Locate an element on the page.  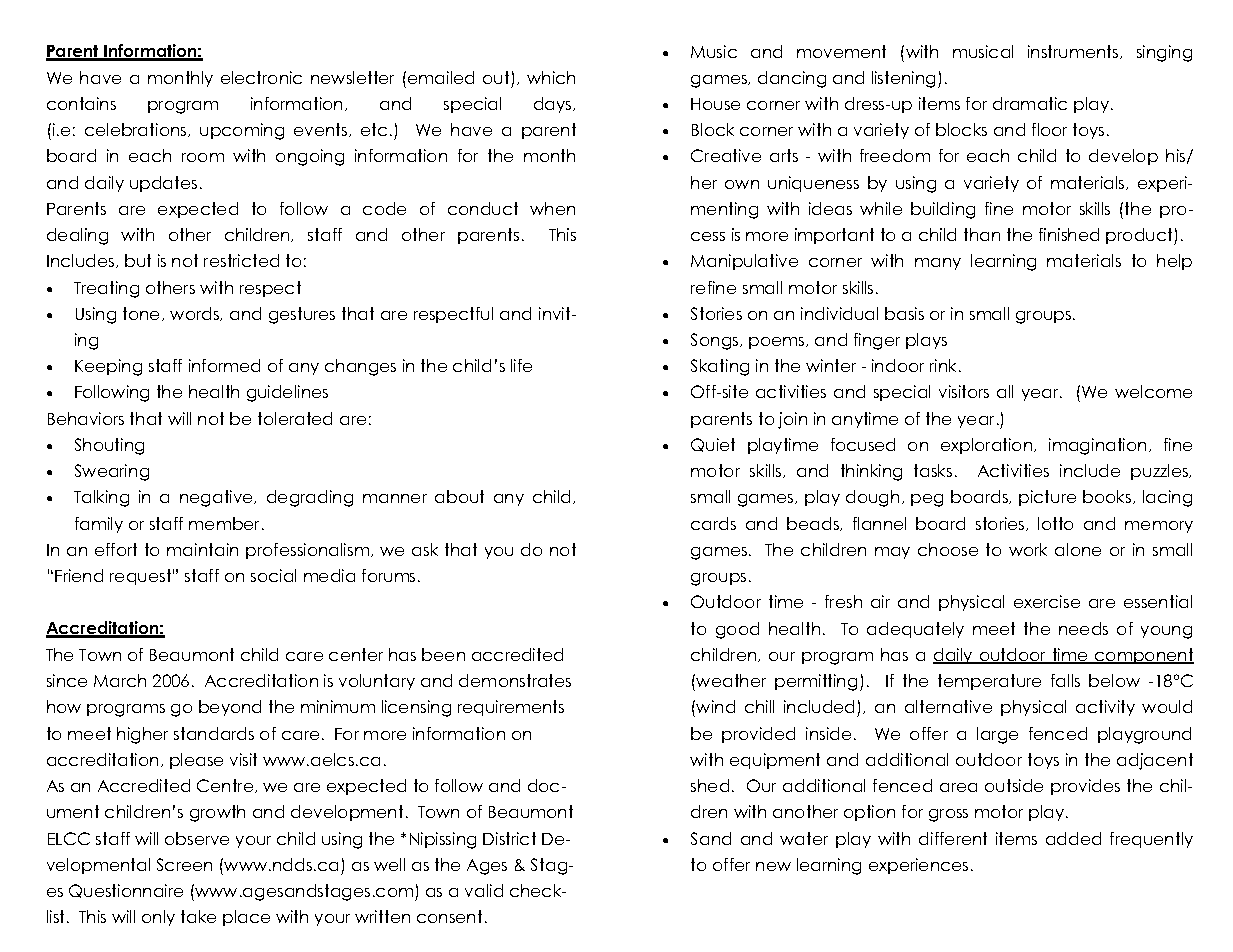
beyond is located at coordinates (230, 708).
